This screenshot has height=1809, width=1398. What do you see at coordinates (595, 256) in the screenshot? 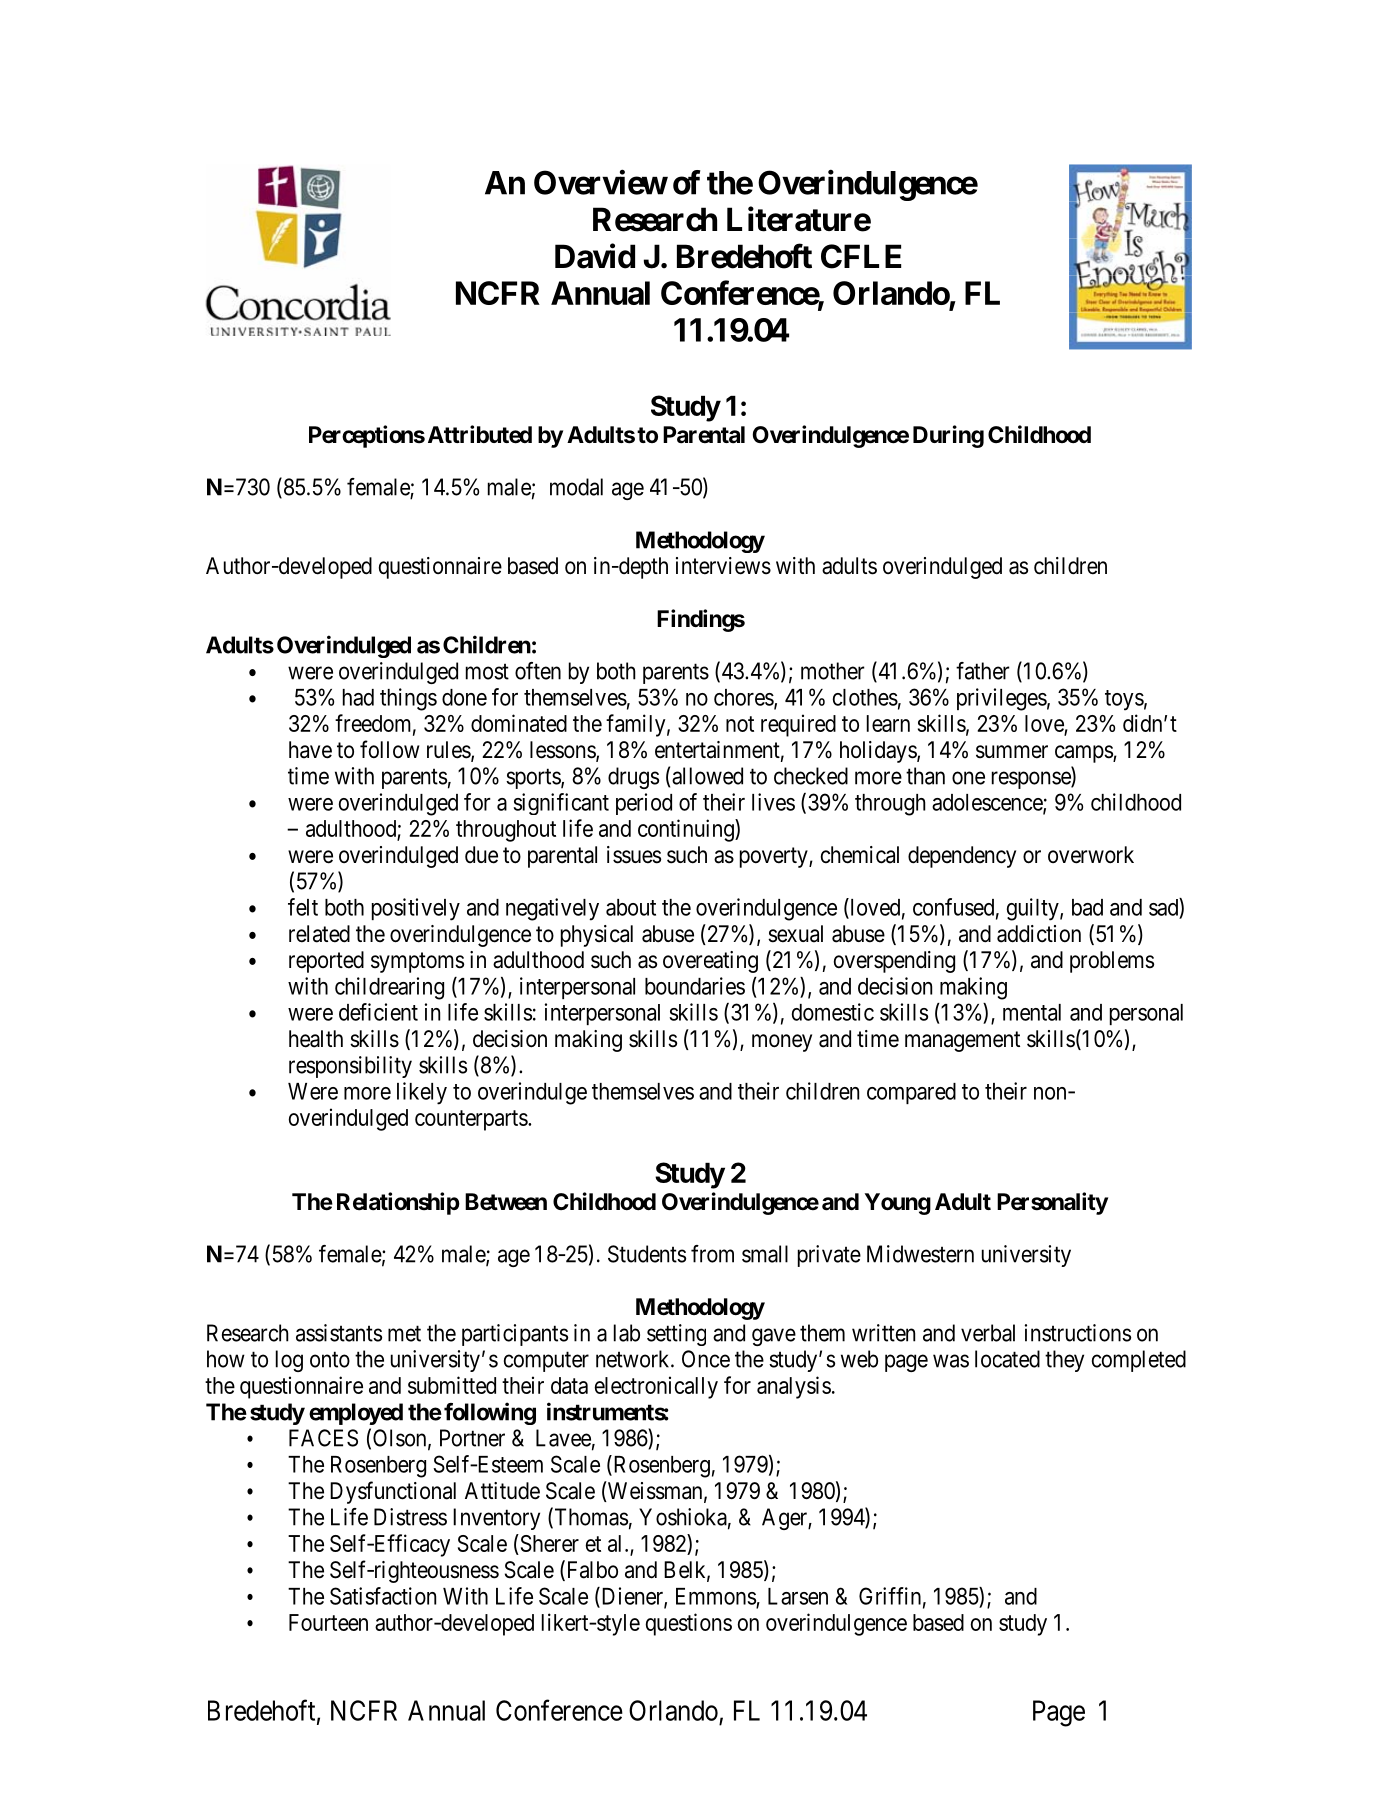
I see `David` at bounding box center [595, 256].
